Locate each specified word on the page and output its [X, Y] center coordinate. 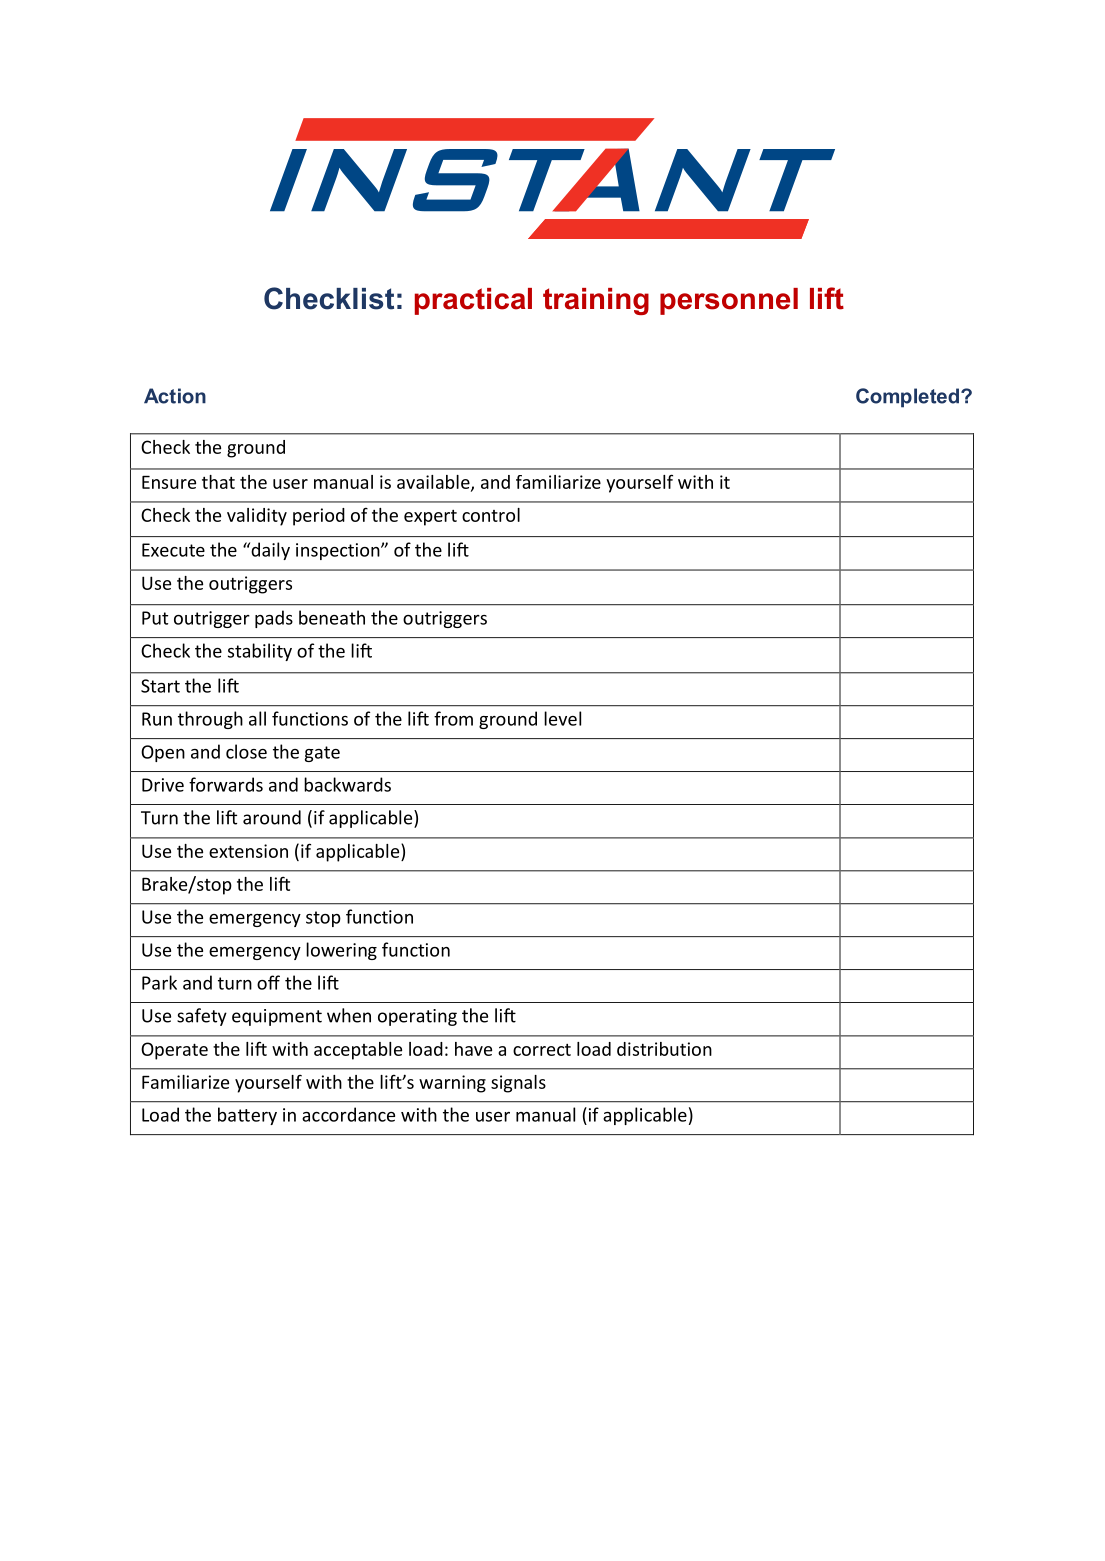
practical [473, 301]
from [453, 718]
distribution [664, 1049]
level [562, 718]
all [257, 718]
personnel [729, 301]
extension [248, 851]
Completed [907, 398]
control [491, 515]
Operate [174, 1051]
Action [175, 396]
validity [257, 517]
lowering [341, 951]
